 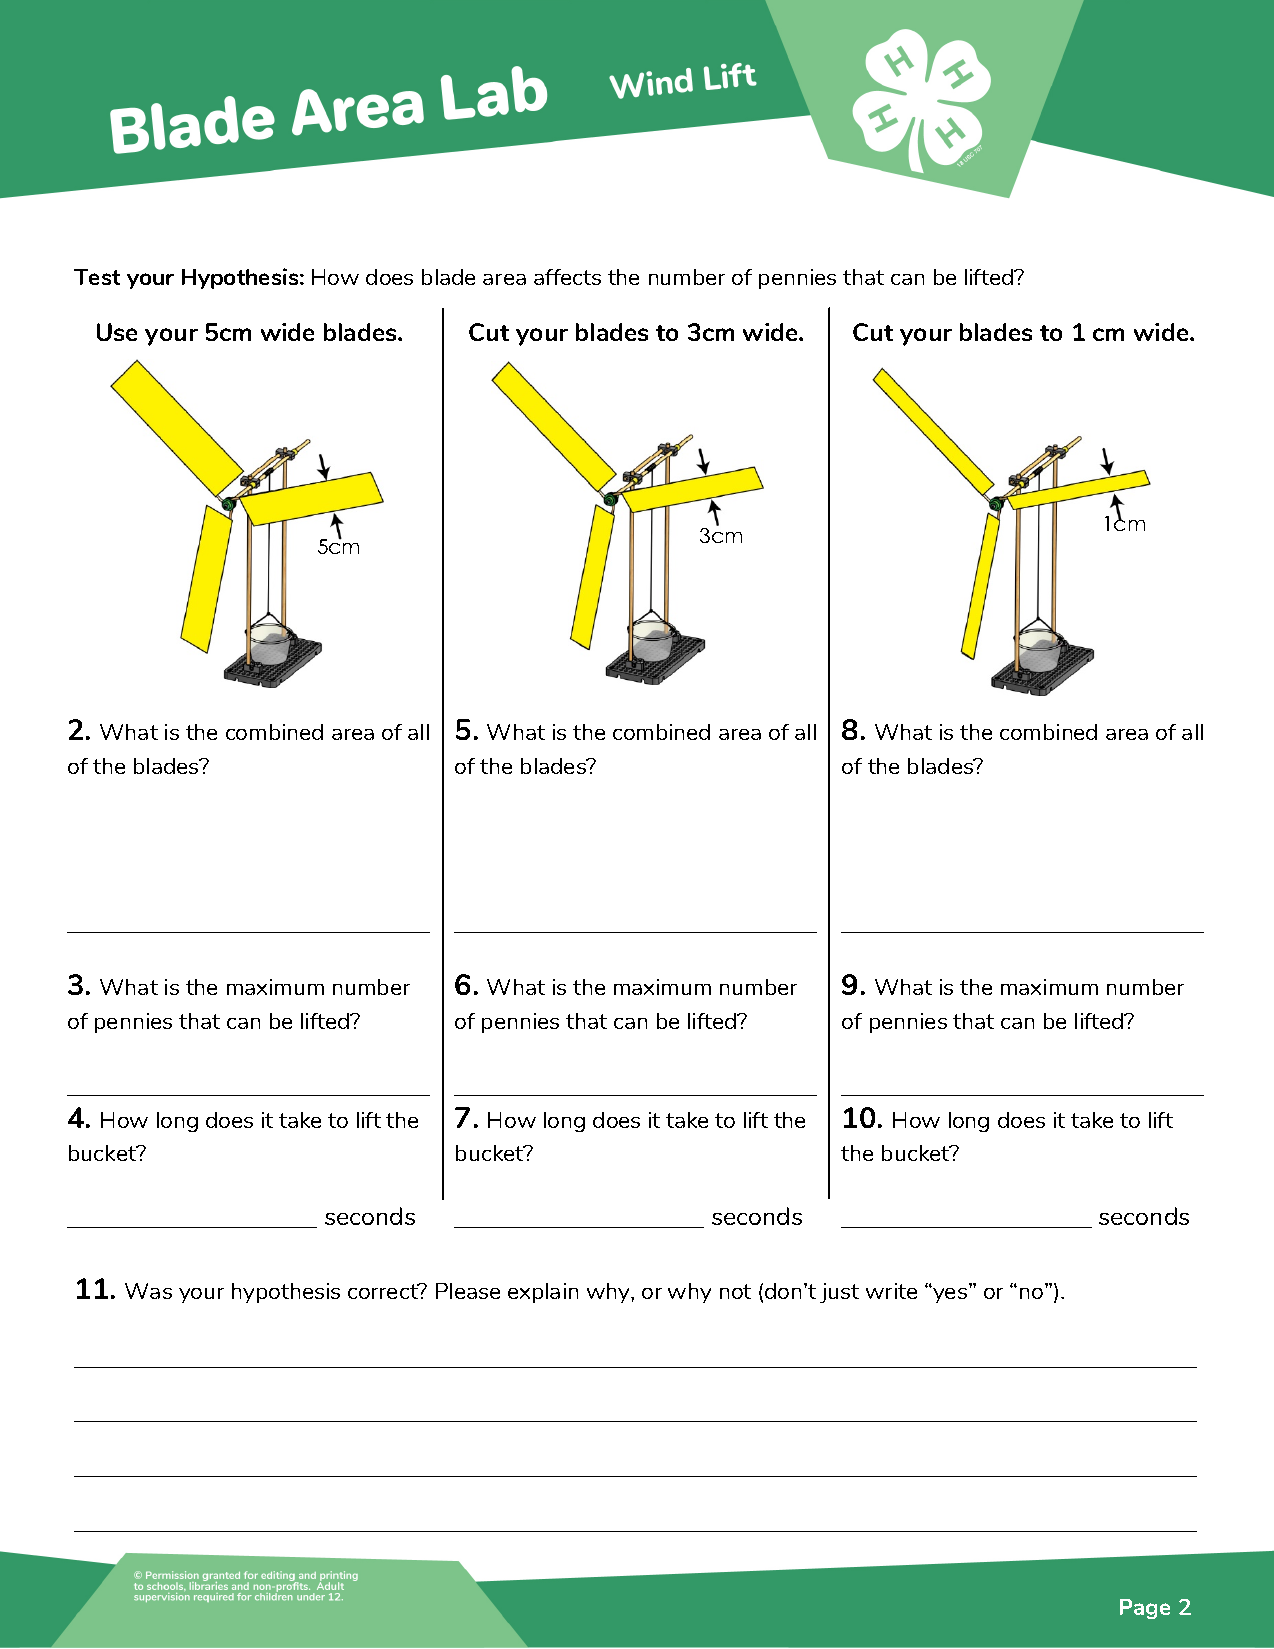 I want to click on Was, so click(x=148, y=1291).
